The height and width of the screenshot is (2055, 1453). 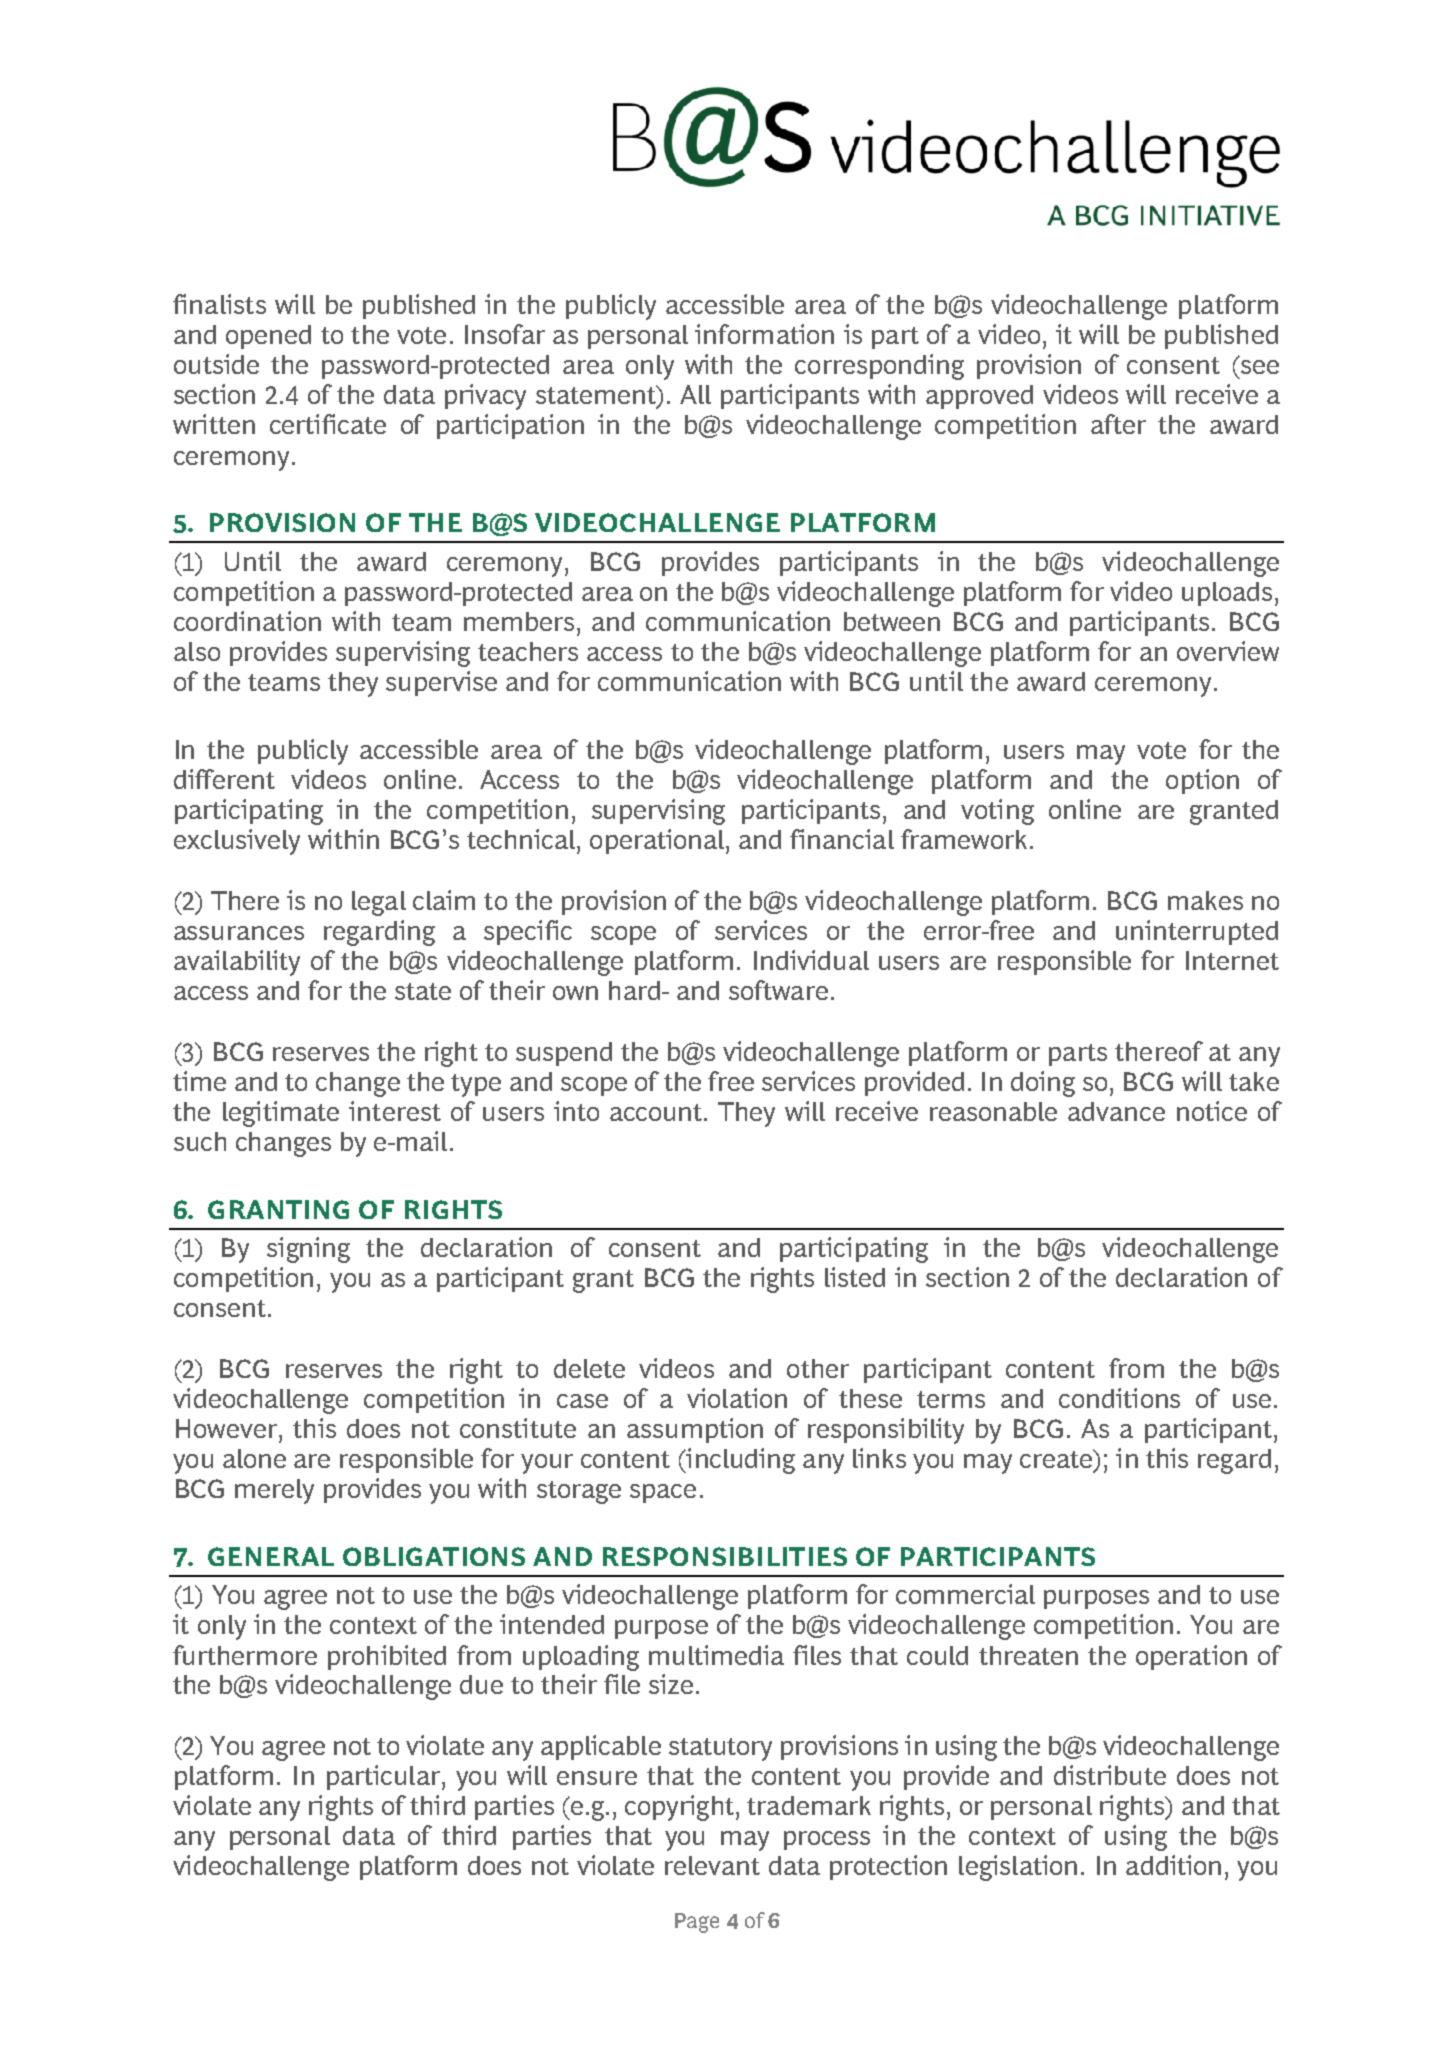 I want to click on information, so click(x=764, y=334).
